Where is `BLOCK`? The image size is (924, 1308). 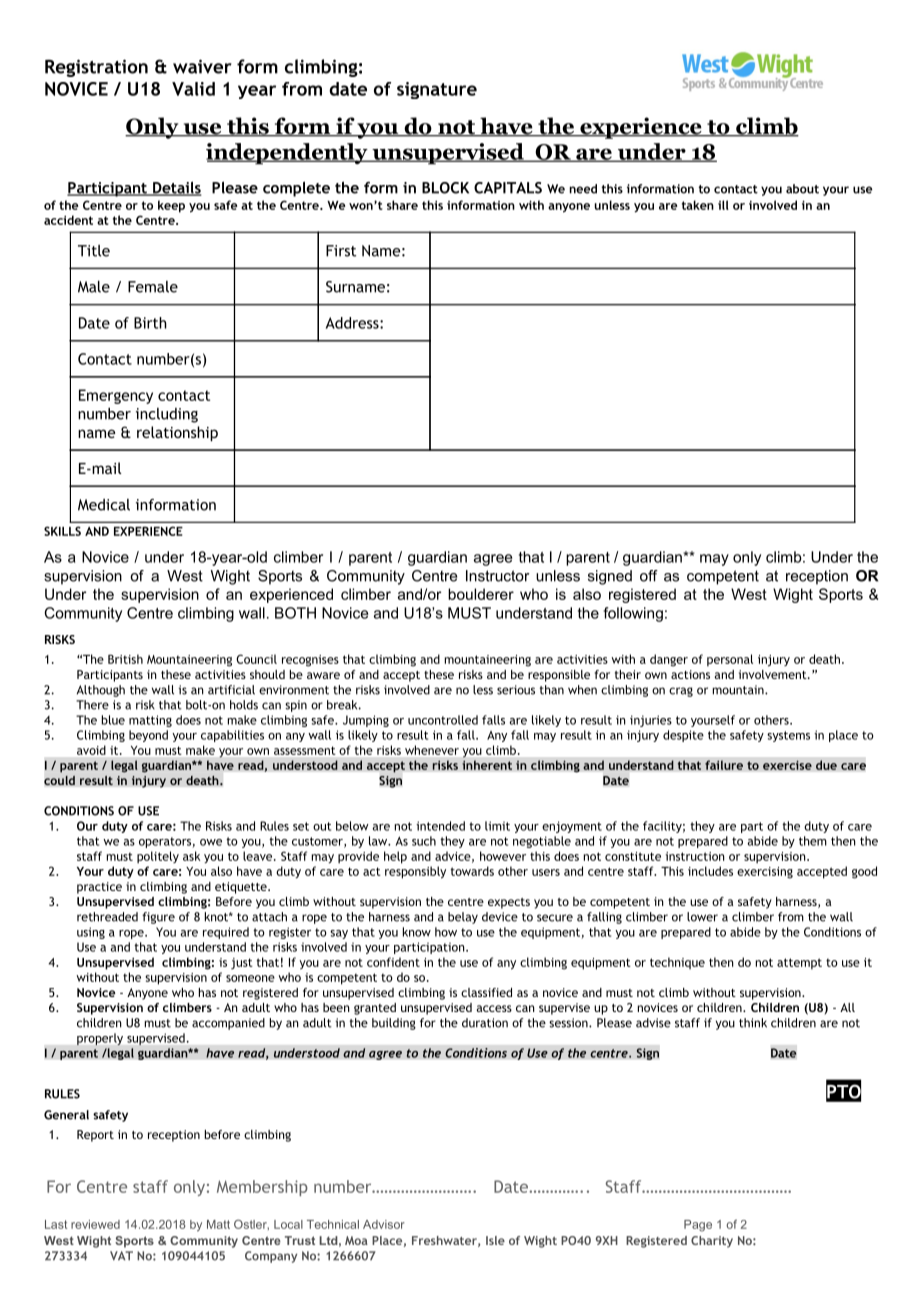 BLOCK is located at coordinates (445, 188).
